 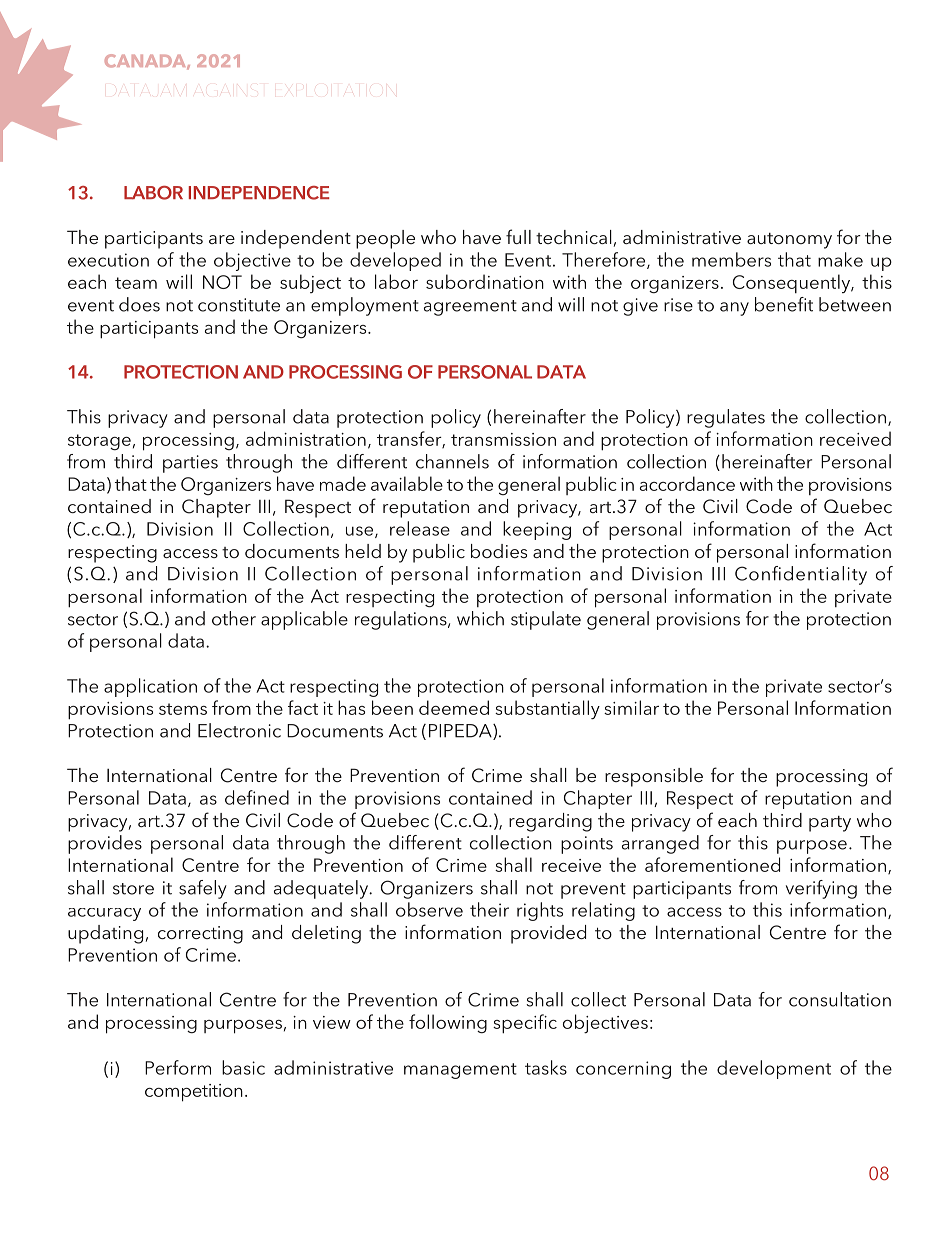 What do you see at coordinates (178, 1067) in the page?
I see `Perform` at bounding box center [178, 1067].
